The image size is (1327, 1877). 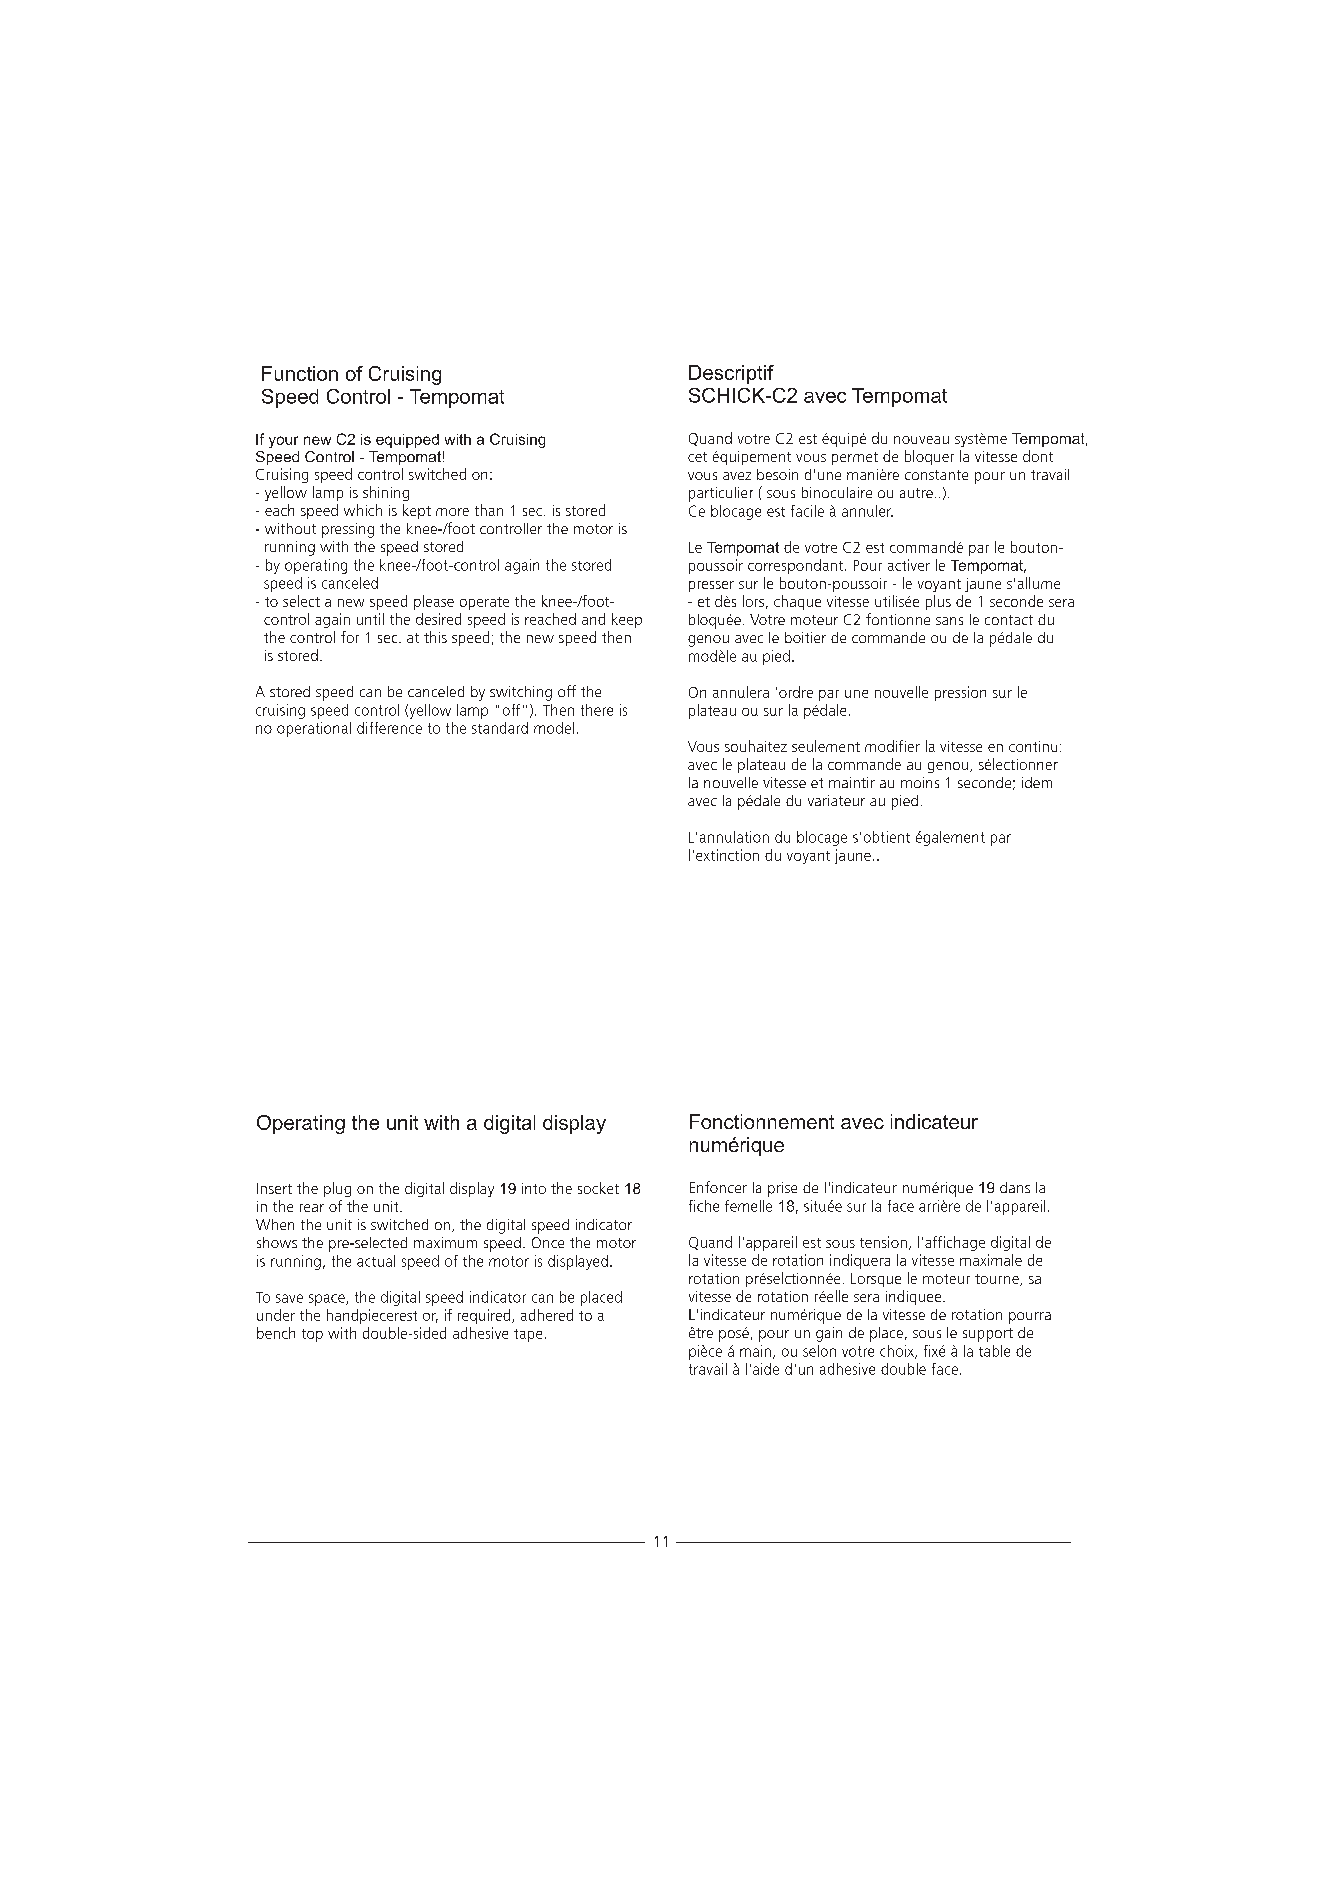 What do you see at coordinates (949, 621) in the document?
I see `sans` at bounding box center [949, 621].
